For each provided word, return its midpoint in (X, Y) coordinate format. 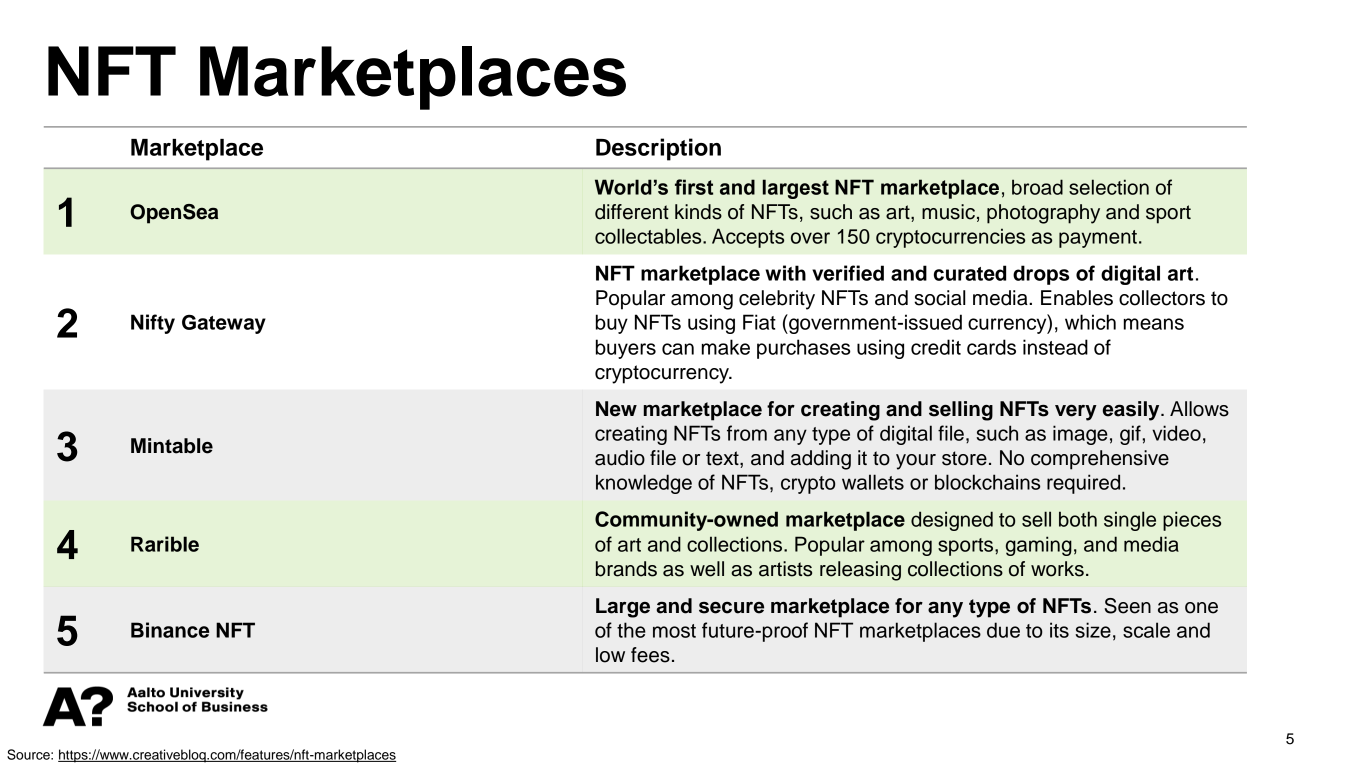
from (747, 433)
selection (1109, 187)
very (1076, 413)
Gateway (224, 324)
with (785, 273)
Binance (170, 630)
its (1059, 630)
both (1078, 519)
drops (1041, 275)
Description (658, 149)
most (674, 631)
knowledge (644, 484)
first (694, 187)
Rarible (165, 544)
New (616, 409)
